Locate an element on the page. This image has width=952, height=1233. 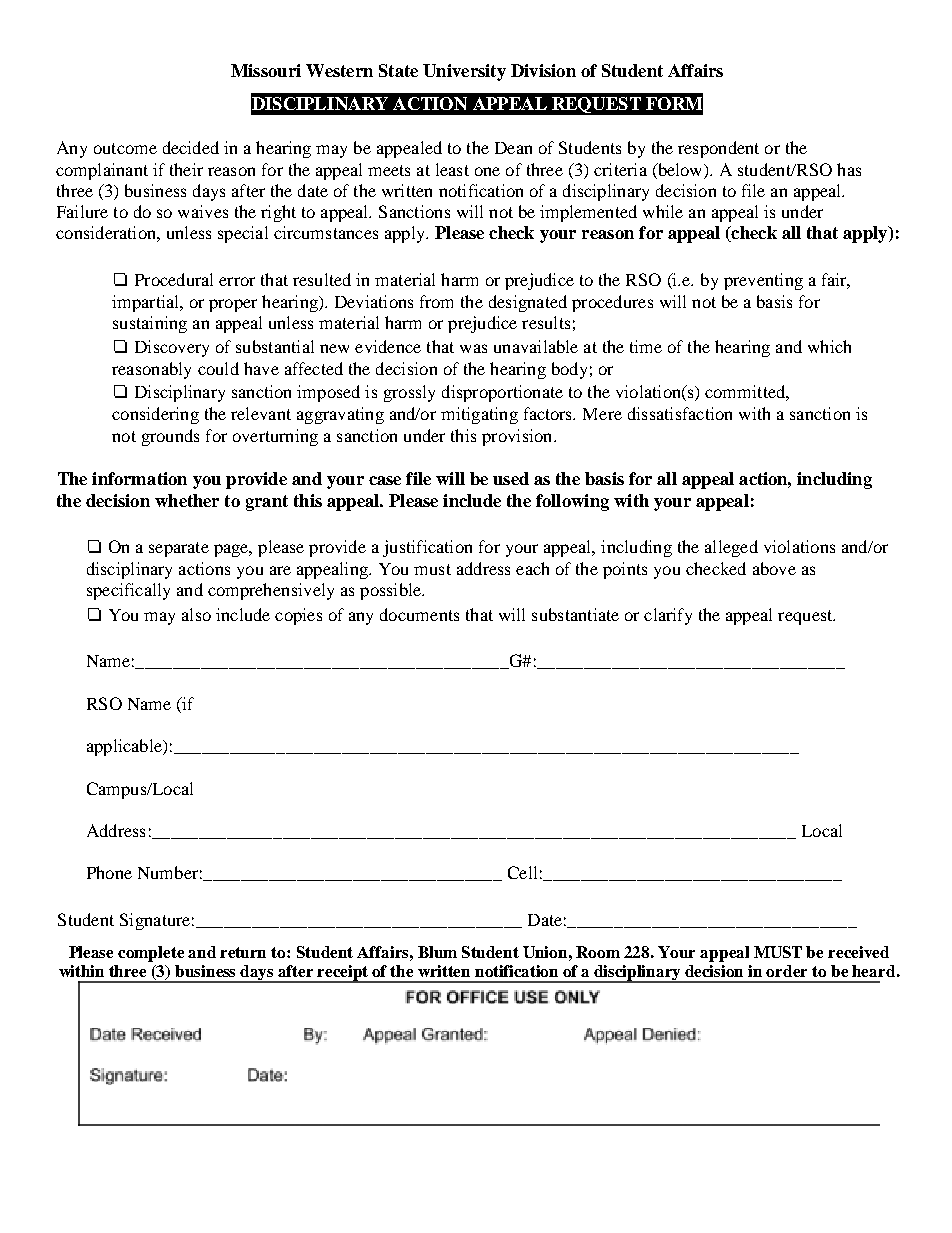
complete is located at coordinates (151, 954).
